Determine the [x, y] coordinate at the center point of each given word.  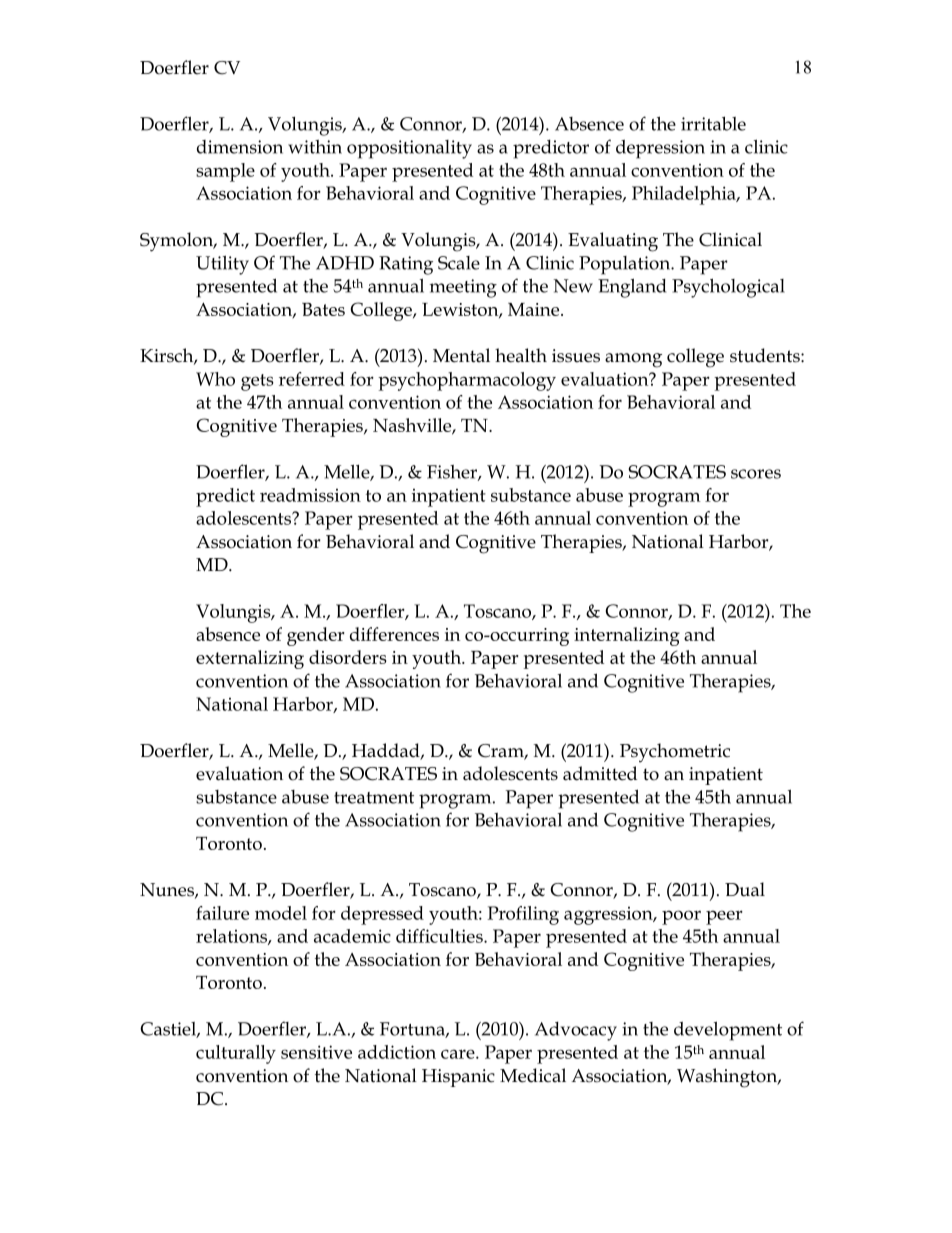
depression [660, 149]
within [315, 147]
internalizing [627, 636]
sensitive [316, 1052]
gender [316, 636]
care [459, 1054]
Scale [459, 263]
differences [394, 634]
